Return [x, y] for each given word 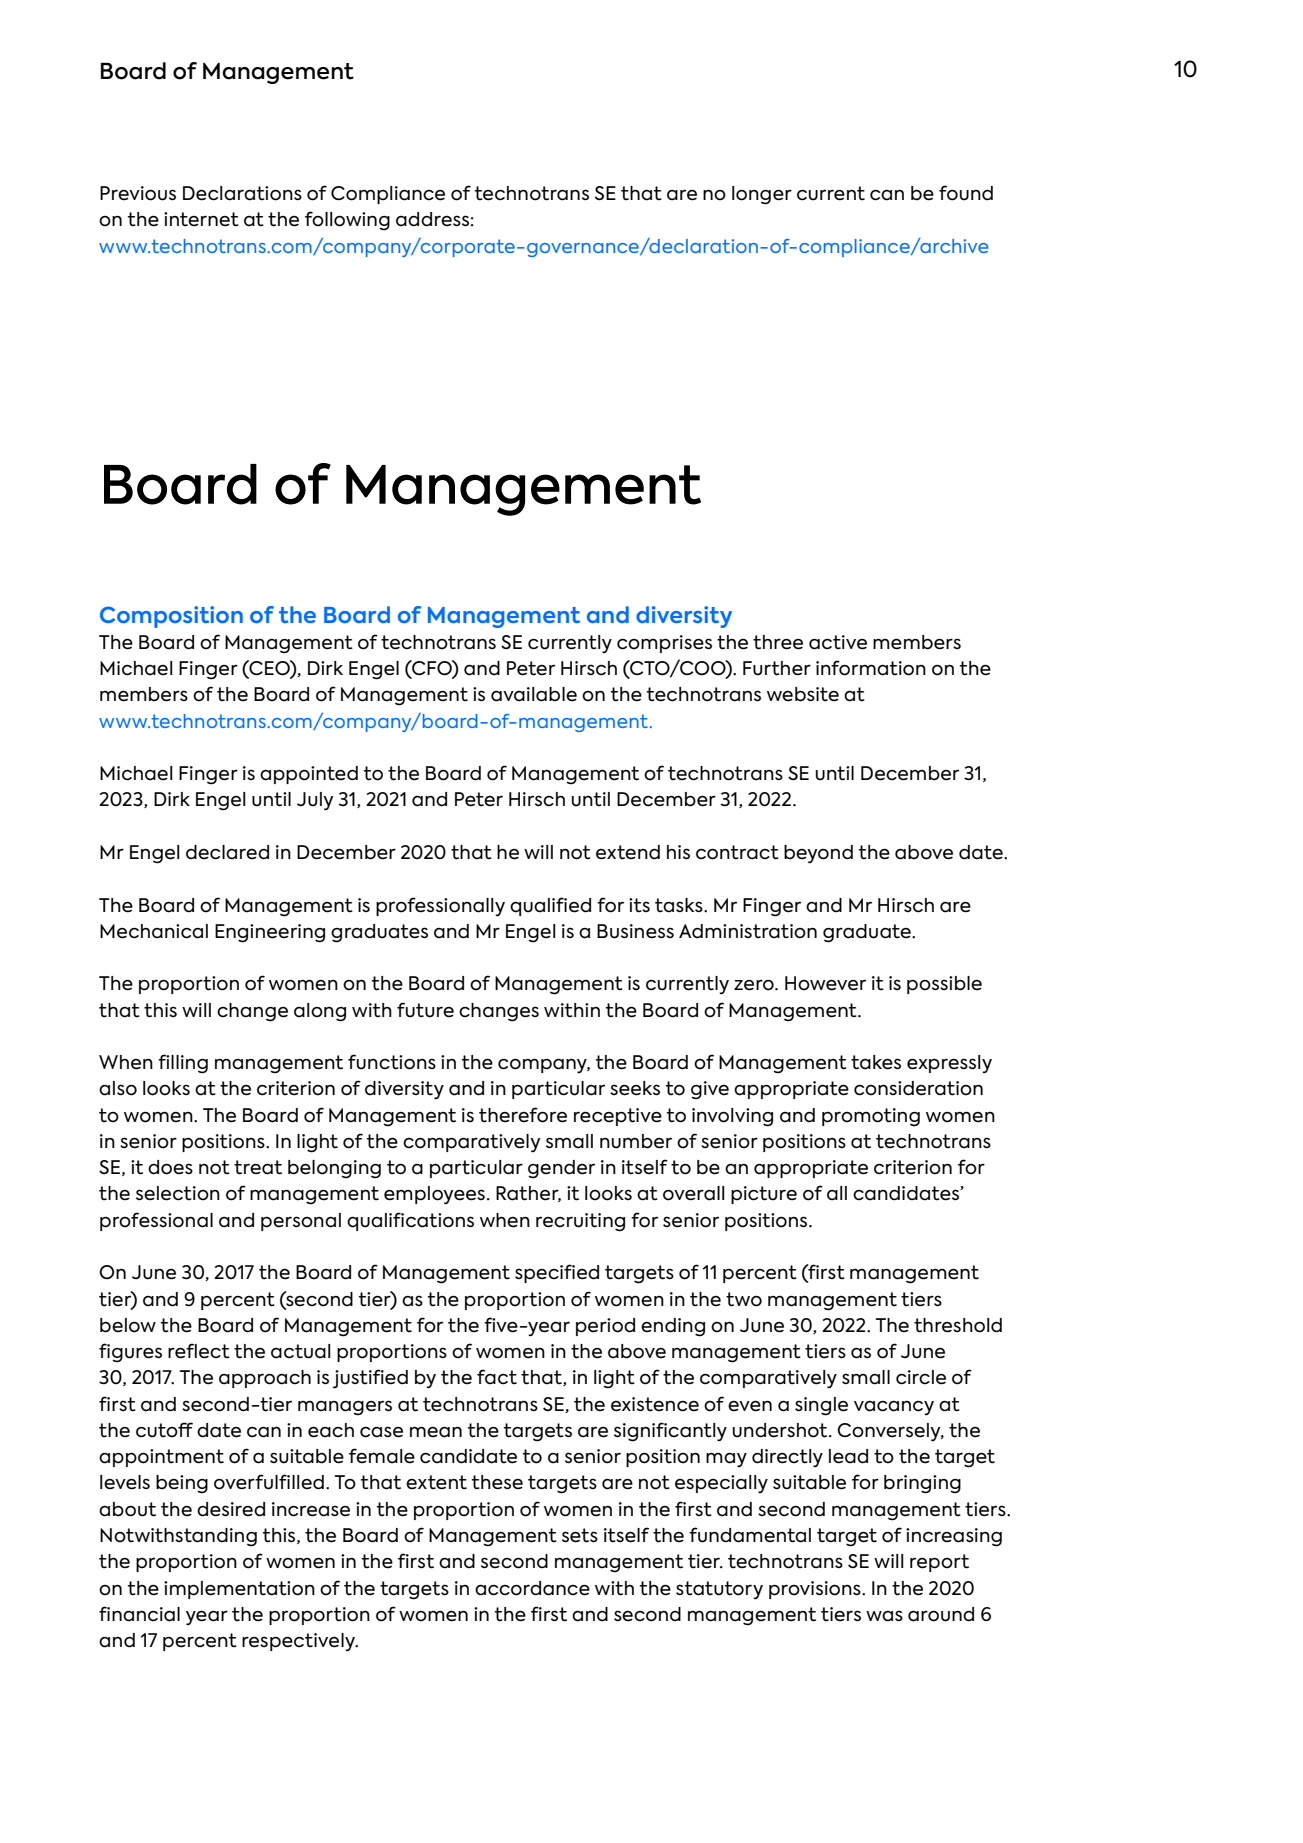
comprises [664, 644]
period [605, 1327]
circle [921, 1377]
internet [201, 219]
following [347, 221]
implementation [239, 1590]
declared [227, 852]
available [534, 694]
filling [183, 1064]
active [838, 642]
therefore [523, 1115]
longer [762, 195]
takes [876, 1062]
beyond [818, 854]
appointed [309, 775]
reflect [199, 1351]
